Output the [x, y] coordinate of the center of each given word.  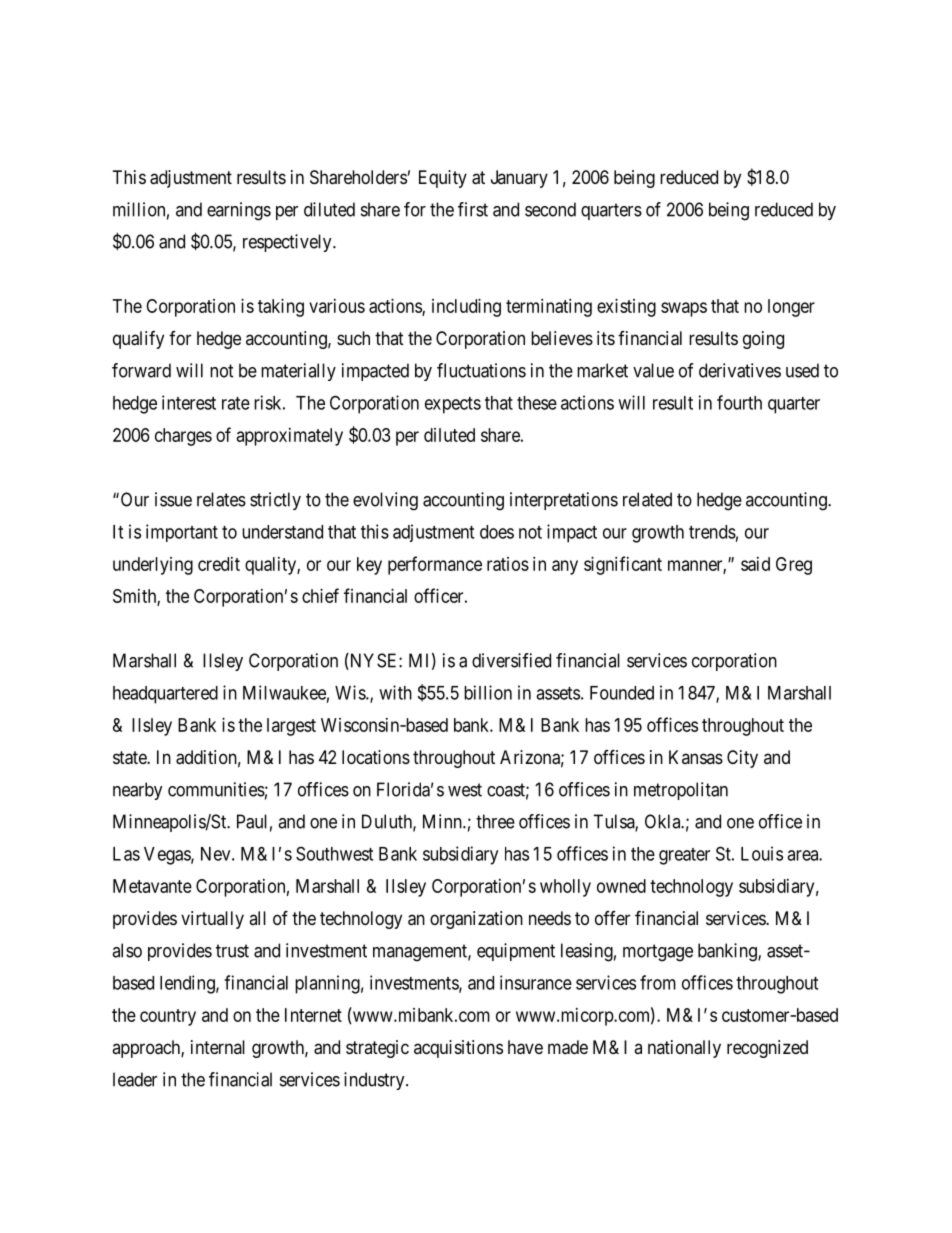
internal [218, 1047]
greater [684, 856]
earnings [239, 211]
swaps [684, 309]
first [473, 209]
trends [712, 532]
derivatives [740, 370]
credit [219, 564]
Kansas [696, 757]
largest [291, 727]
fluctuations [481, 370]
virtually [212, 920]
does [497, 532]
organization [476, 920]
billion [488, 692]
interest [189, 402]
